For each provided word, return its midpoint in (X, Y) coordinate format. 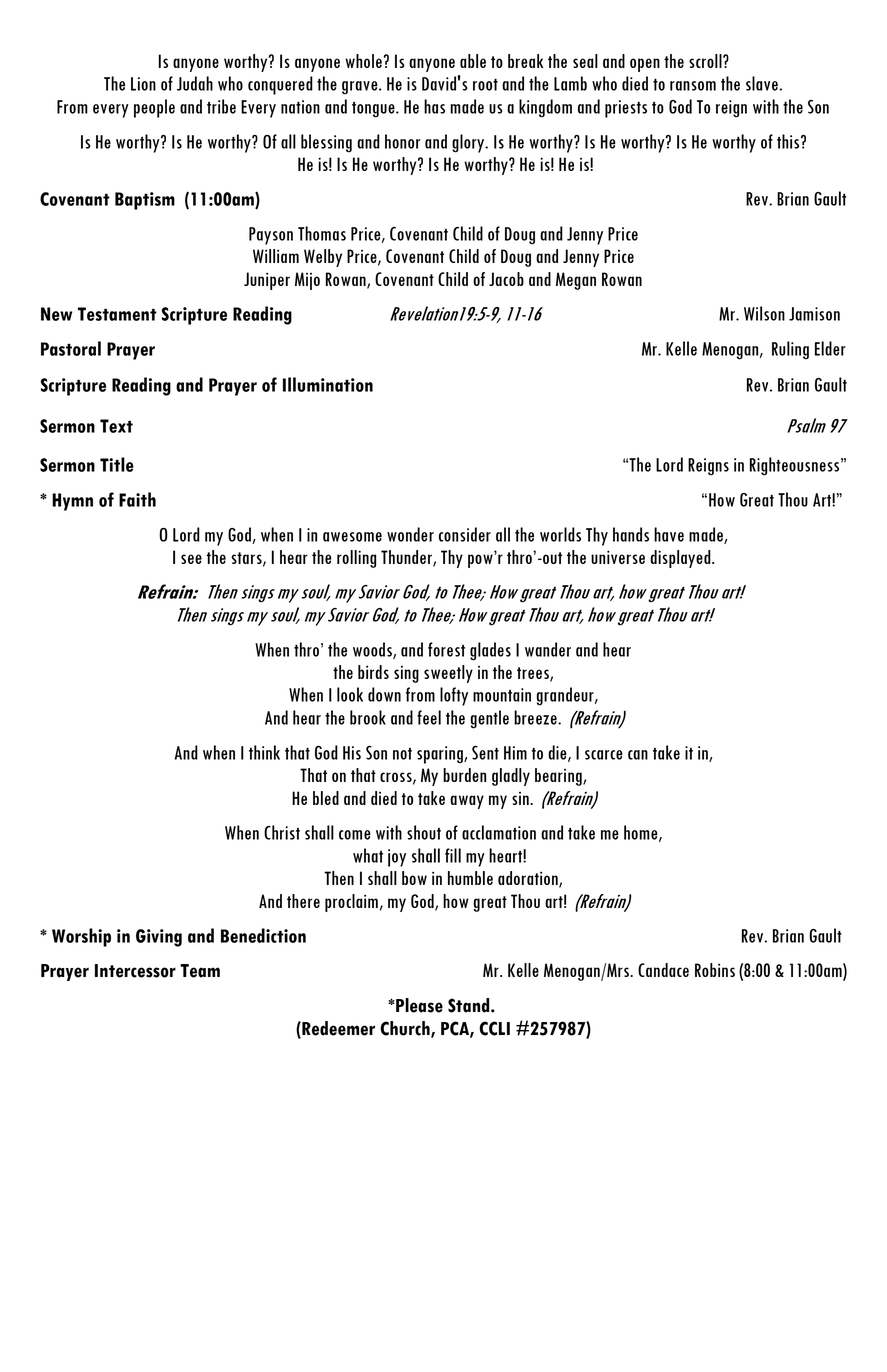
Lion (143, 84)
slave (763, 83)
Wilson (764, 313)
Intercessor (135, 971)
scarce (604, 755)
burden (464, 775)
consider (465, 534)
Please (418, 1005)
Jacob (506, 279)
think (264, 752)
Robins (715, 970)
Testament (117, 314)
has (434, 106)
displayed (681, 559)
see (191, 559)
